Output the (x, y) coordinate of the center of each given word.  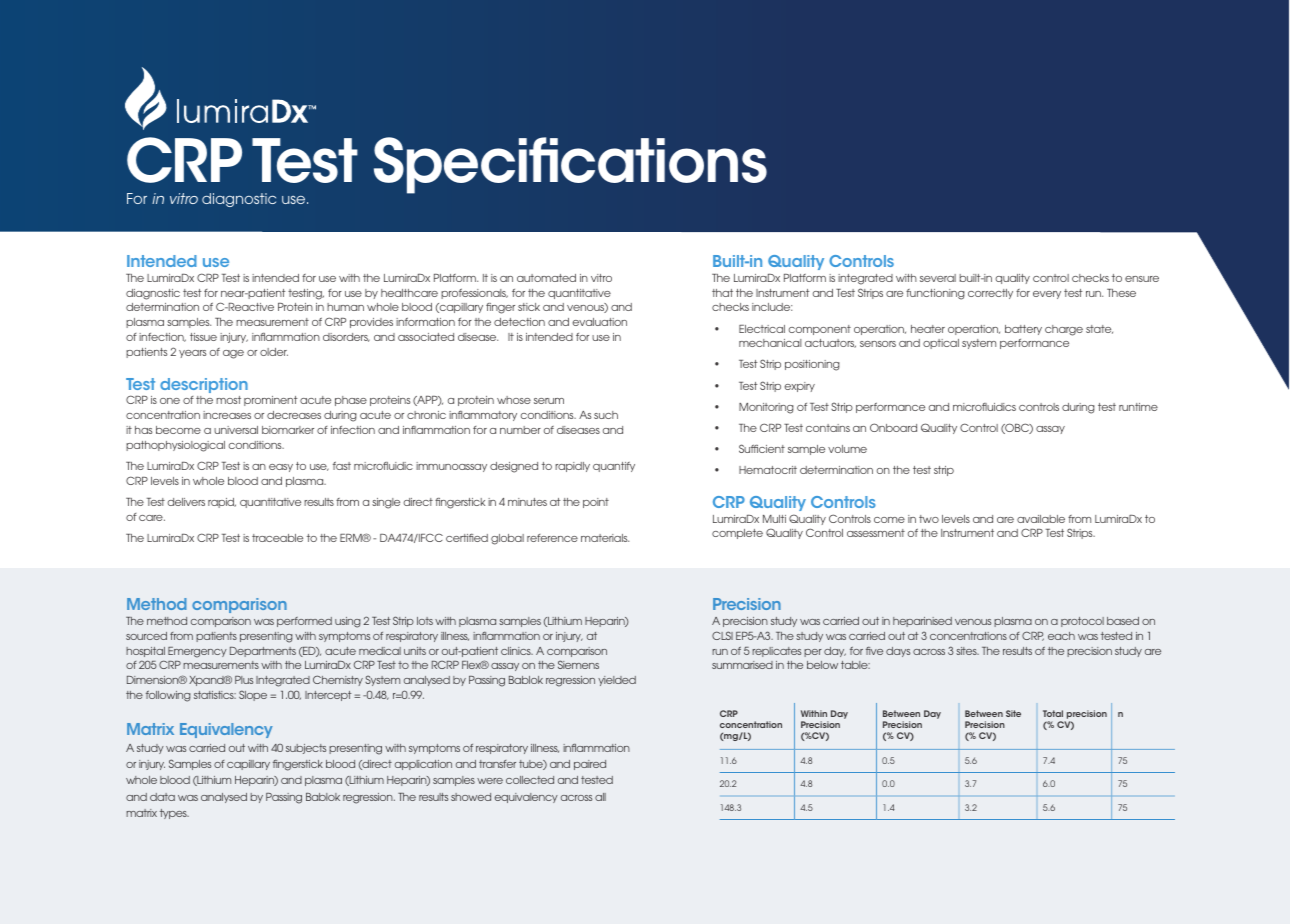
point (596, 503)
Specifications (570, 165)
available (1041, 519)
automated (546, 278)
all (600, 797)
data (162, 797)
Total (1053, 713)
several (938, 278)
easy (281, 468)
